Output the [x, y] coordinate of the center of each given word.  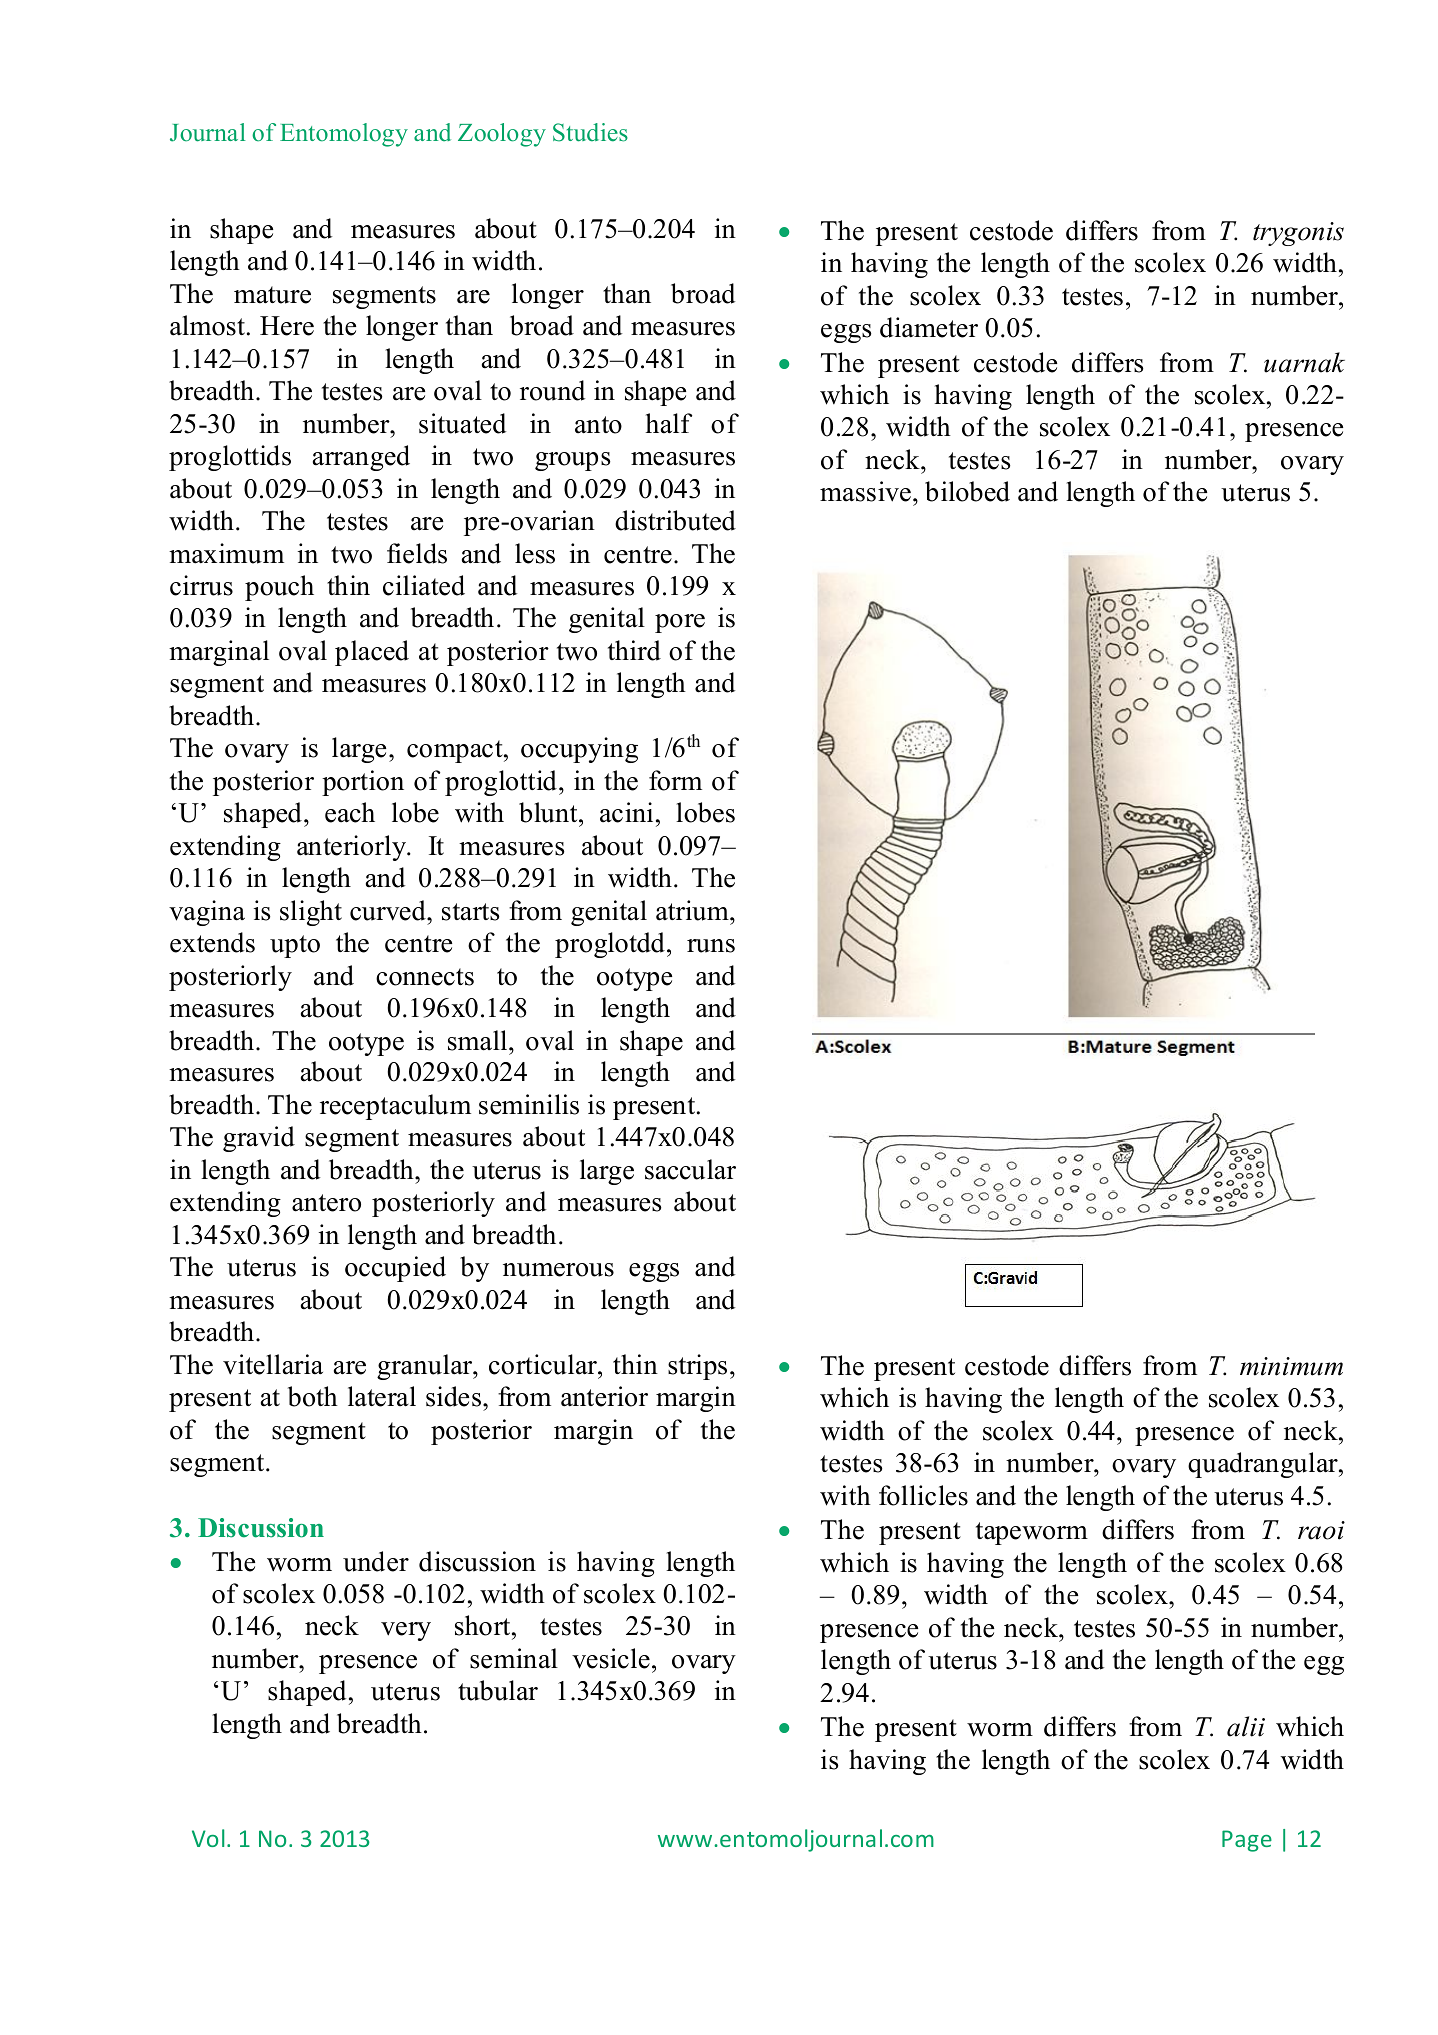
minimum [1291, 1366]
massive [865, 491]
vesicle [611, 1658]
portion [363, 783]
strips [697, 1367]
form [675, 780]
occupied [395, 1269]
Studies [590, 132]
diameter [929, 327]
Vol [208, 1838]
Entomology [344, 135]
